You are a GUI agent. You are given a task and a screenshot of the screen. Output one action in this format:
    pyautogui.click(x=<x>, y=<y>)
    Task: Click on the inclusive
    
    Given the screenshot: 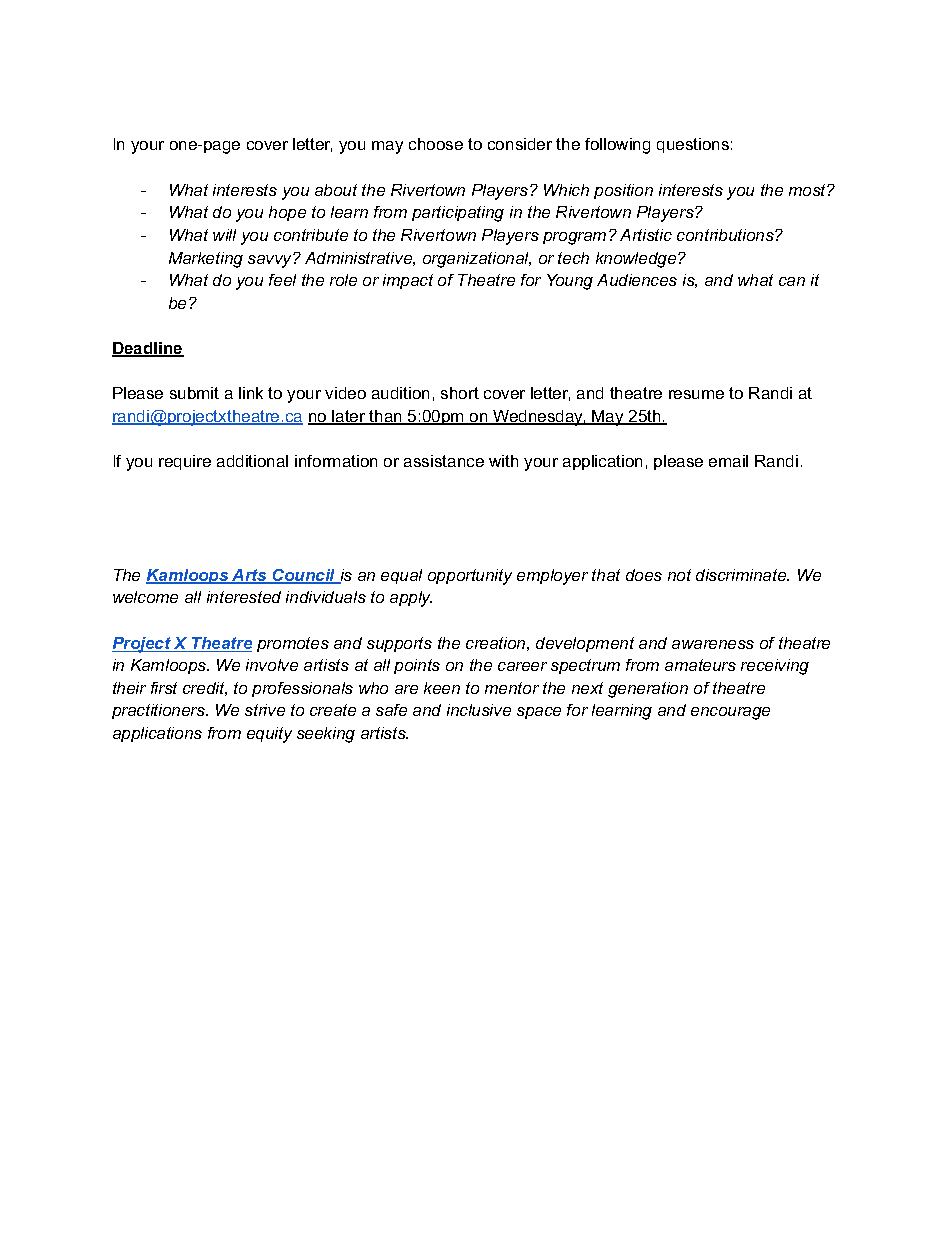 What is the action you would take?
    pyautogui.click(x=479, y=710)
